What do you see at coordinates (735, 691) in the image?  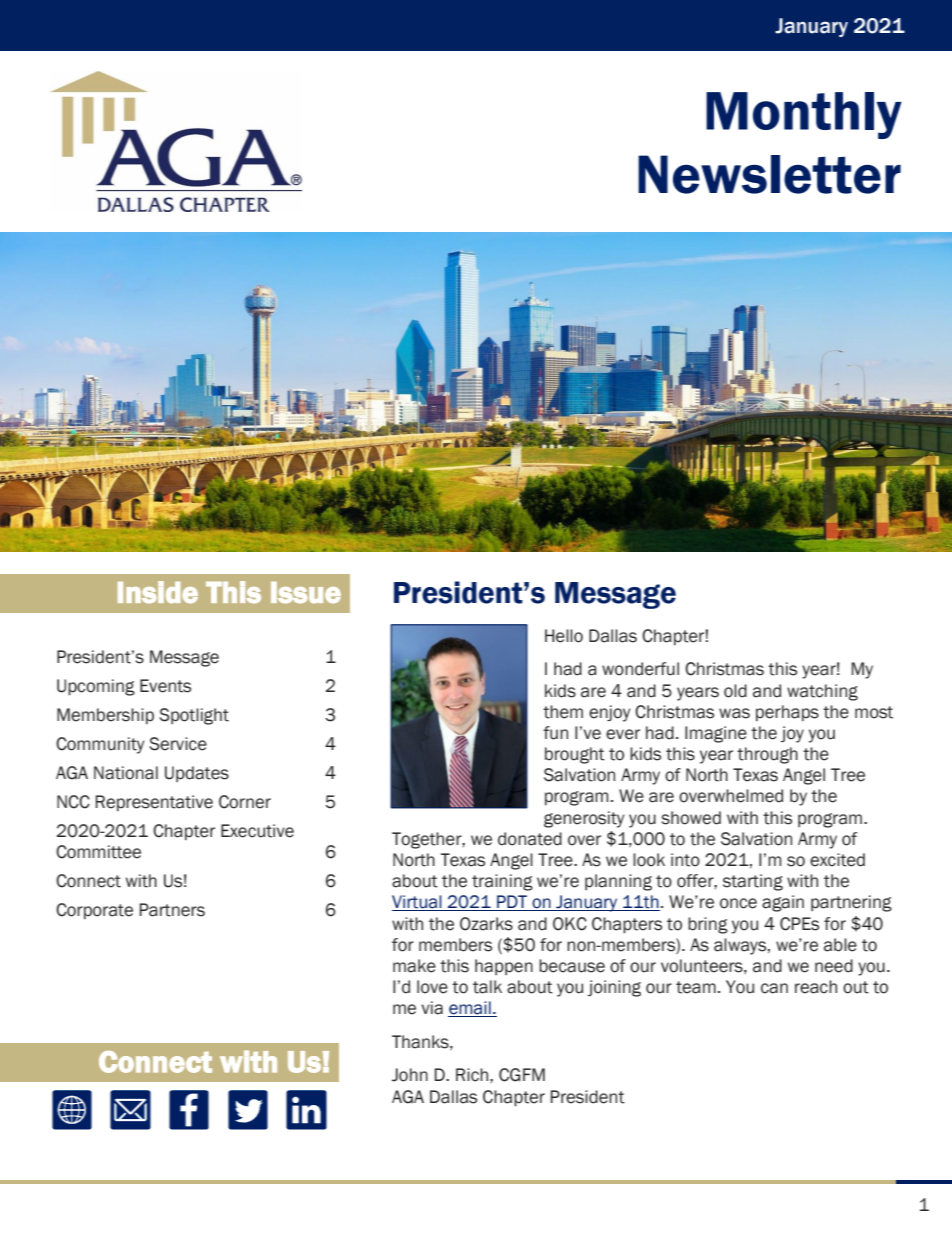 I see `old` at bounding box center [735, 691].
